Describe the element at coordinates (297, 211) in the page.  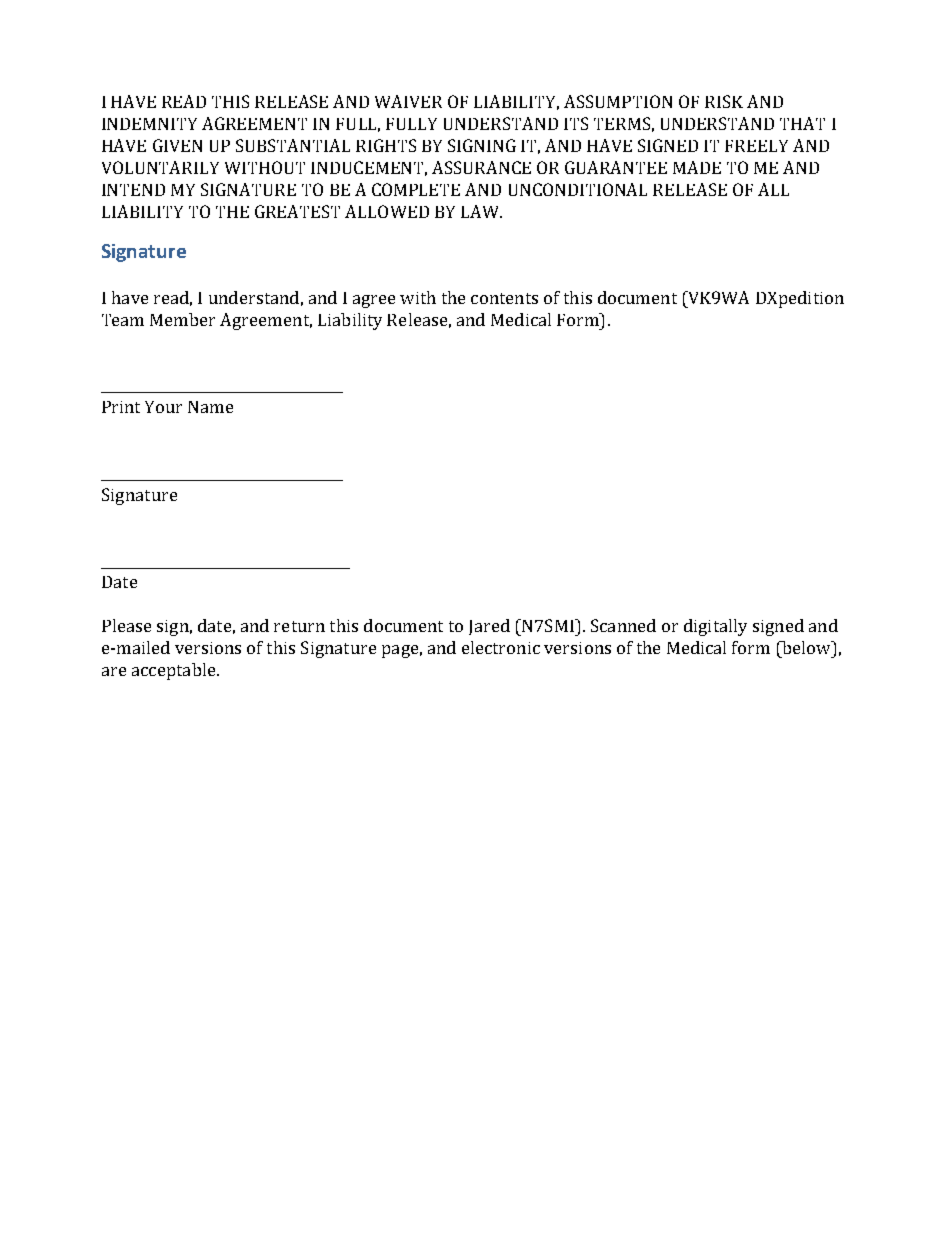
I see `GREATEST` at that location.
